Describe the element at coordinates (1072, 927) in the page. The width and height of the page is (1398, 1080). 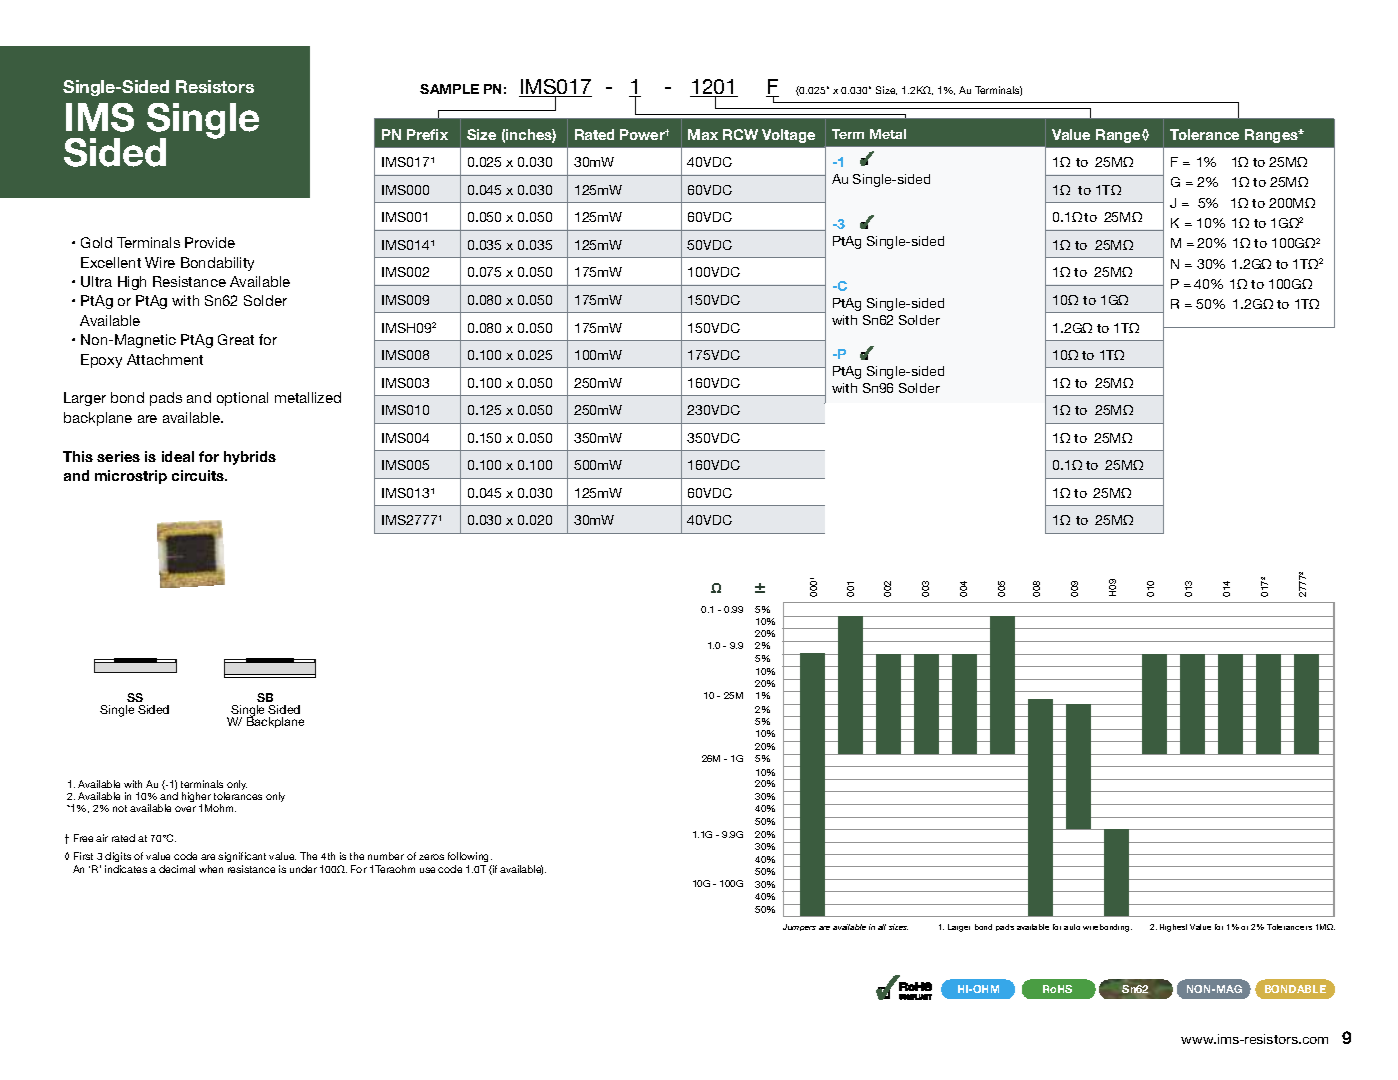
I see `auto` at that location.
